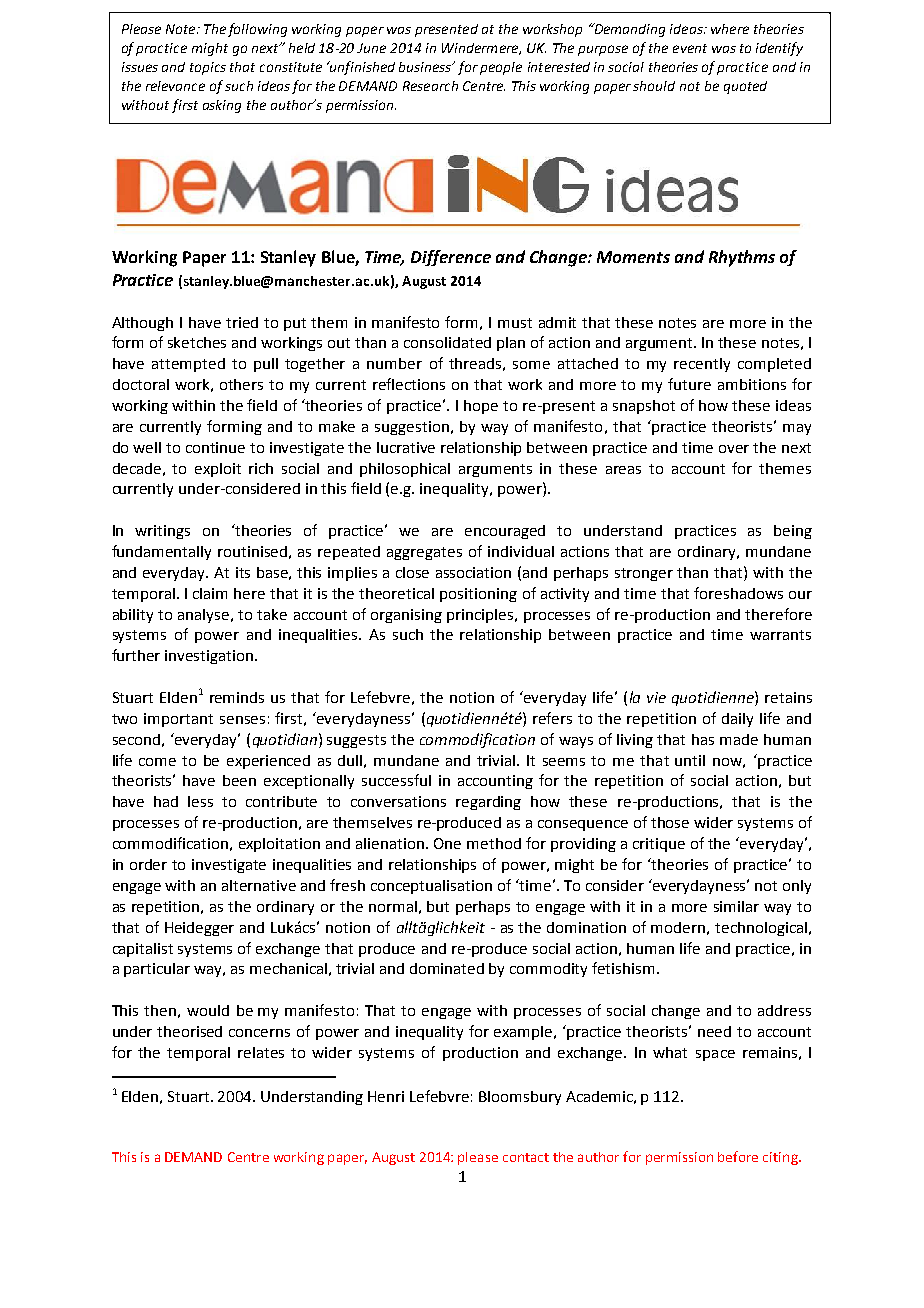 This image has height=1308, width=924. Describe the element at coordinates (481, 407) in the image. I see `hope` at that location.
